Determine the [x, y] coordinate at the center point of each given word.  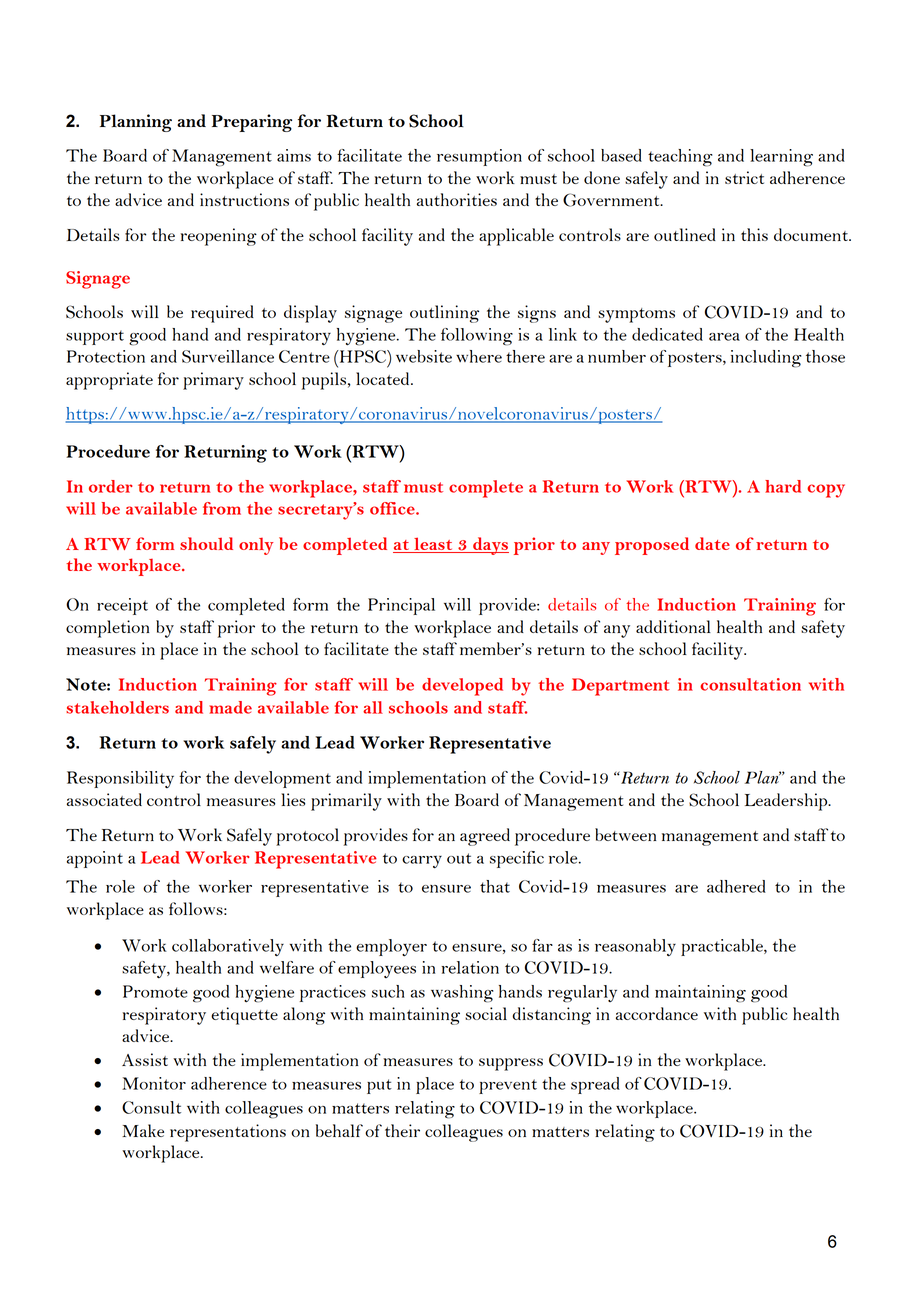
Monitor [154, 1083]
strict [744, 177]
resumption [479, 157]
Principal [401, 606]
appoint [95, 859]
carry [422, 862]
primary [213, 381]
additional [673, 626]
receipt [122, 606]
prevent [508, 1086]
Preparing [252, 123]
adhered [736, 886]
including [766, 359]
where [479, 356]
